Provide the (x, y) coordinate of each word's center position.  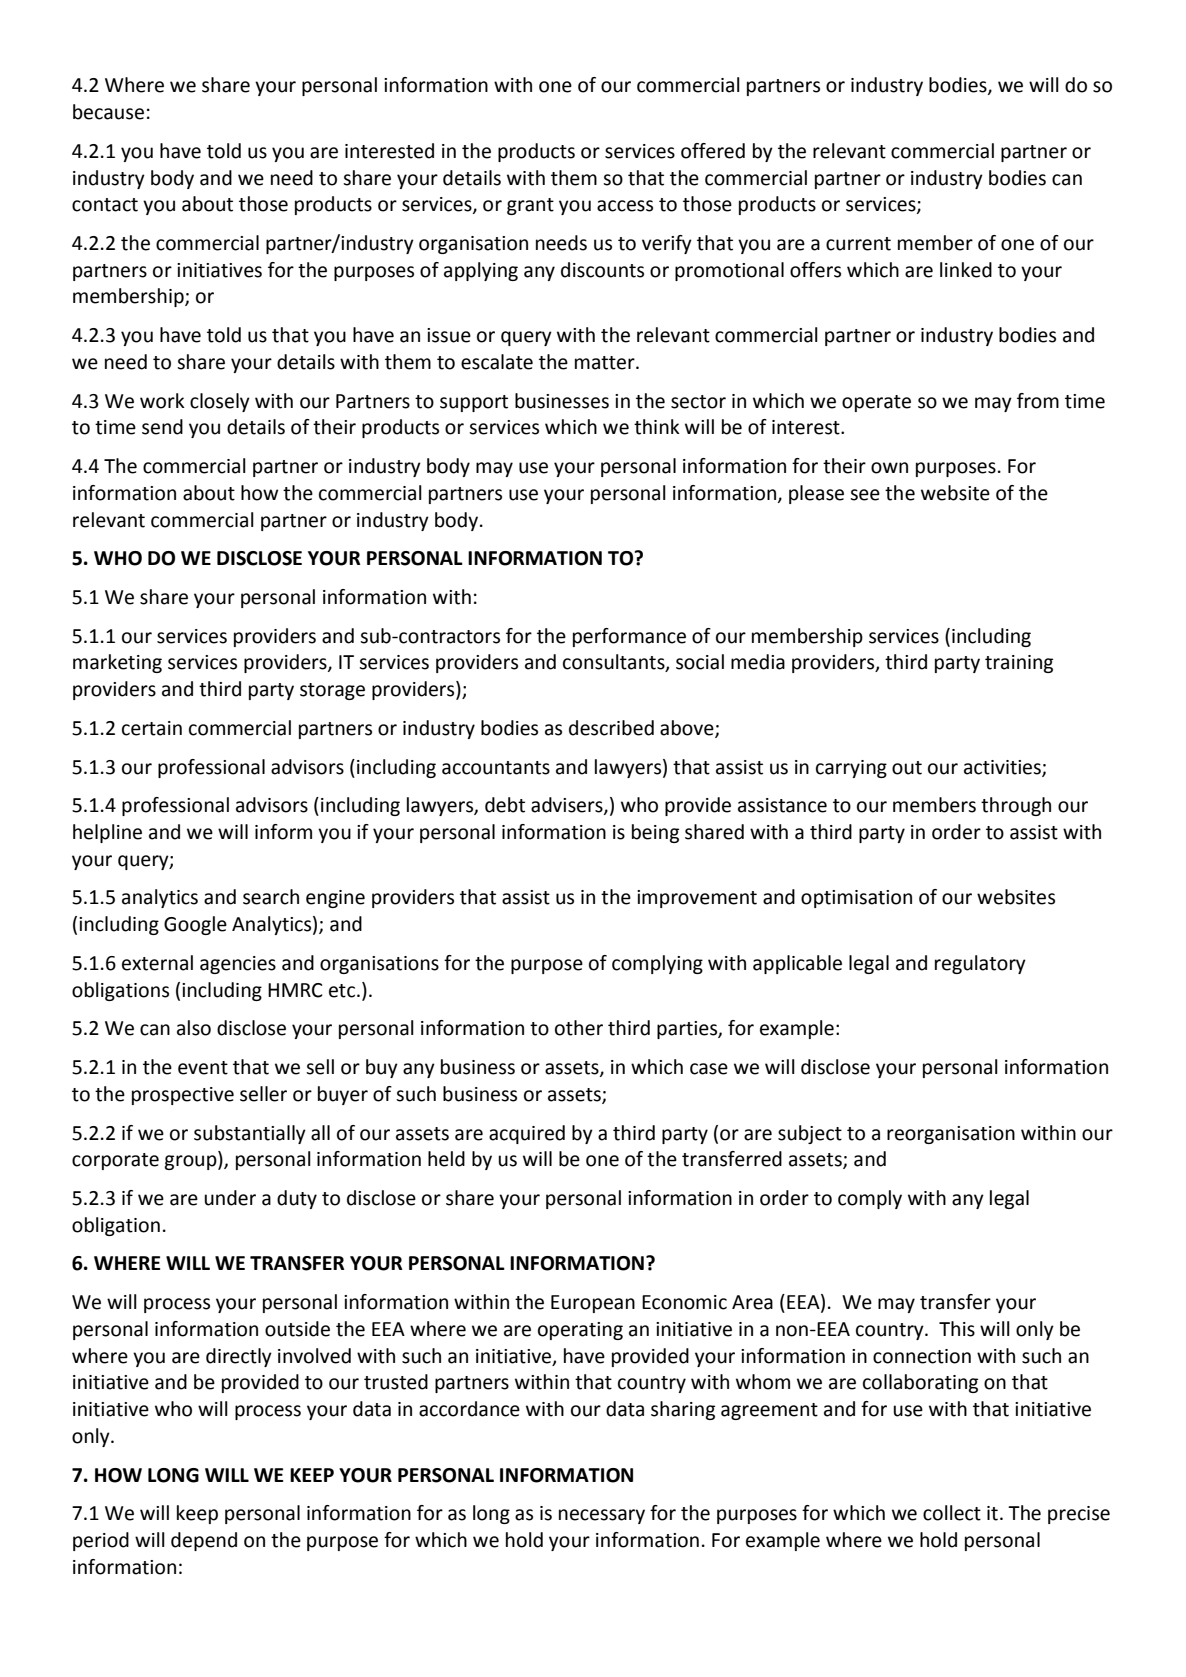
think (657, 427)
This (957, 1329)
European (593, 1304)
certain (152, 728)
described (611, 728)
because (108, 112)
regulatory (980, 964)
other (579, 1028)
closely (220, 402)
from (1038, 401)
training (1019, 664)
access (625, 206)
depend (204, 1541)
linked (966, 270)
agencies (238, 965)
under (230, 1198)
